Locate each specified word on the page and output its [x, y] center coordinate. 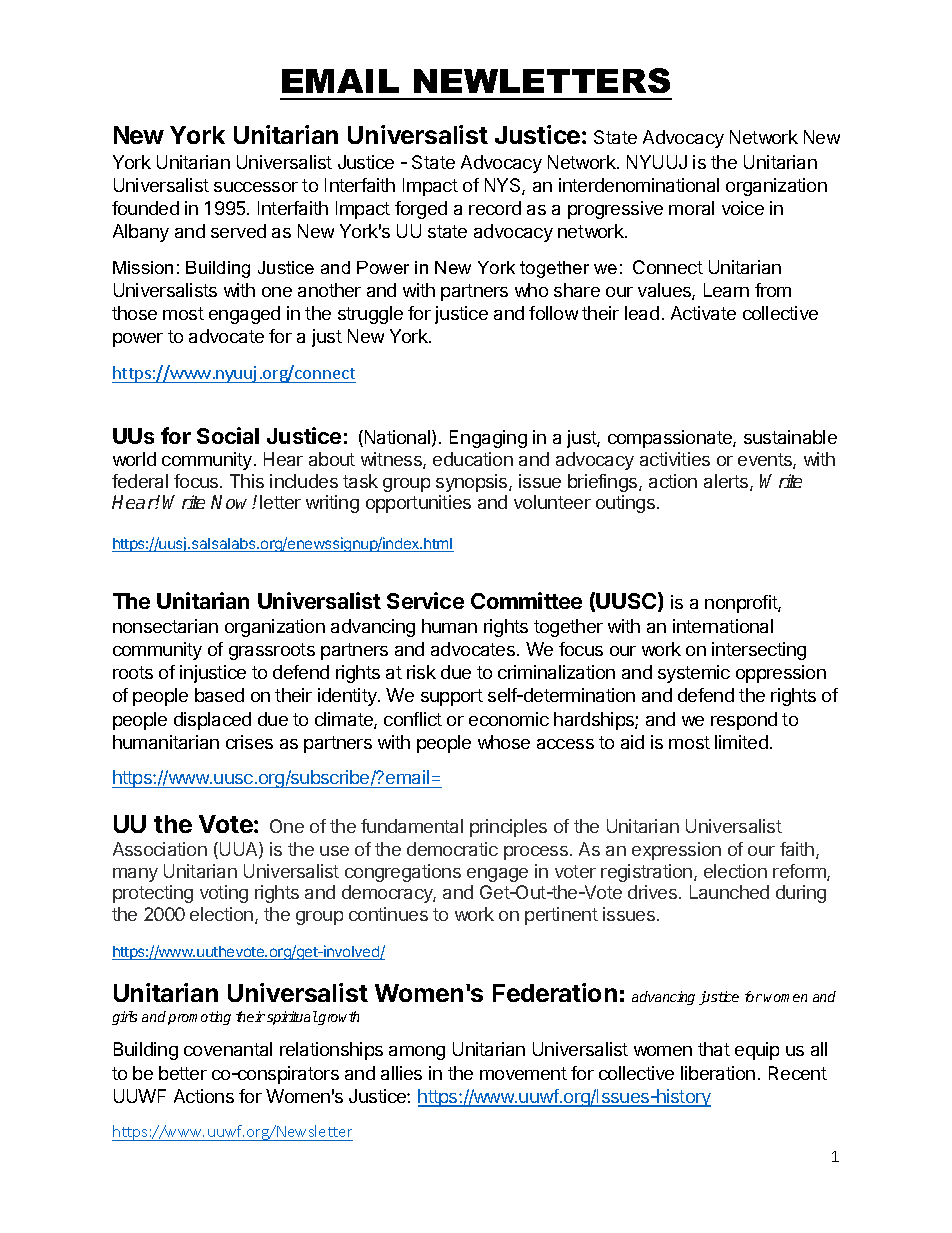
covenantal [228, 1049]
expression [676, 851]
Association [160, 849]
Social [228, 435]
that [714, 1049]
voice [743, 208]
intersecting [759, 651]
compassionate [671, 439]
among [417, 1053]
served [238, 231]
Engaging [488, 439]
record [495, 208]
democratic [452, 849]
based [219, 695]
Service [425, 600]
